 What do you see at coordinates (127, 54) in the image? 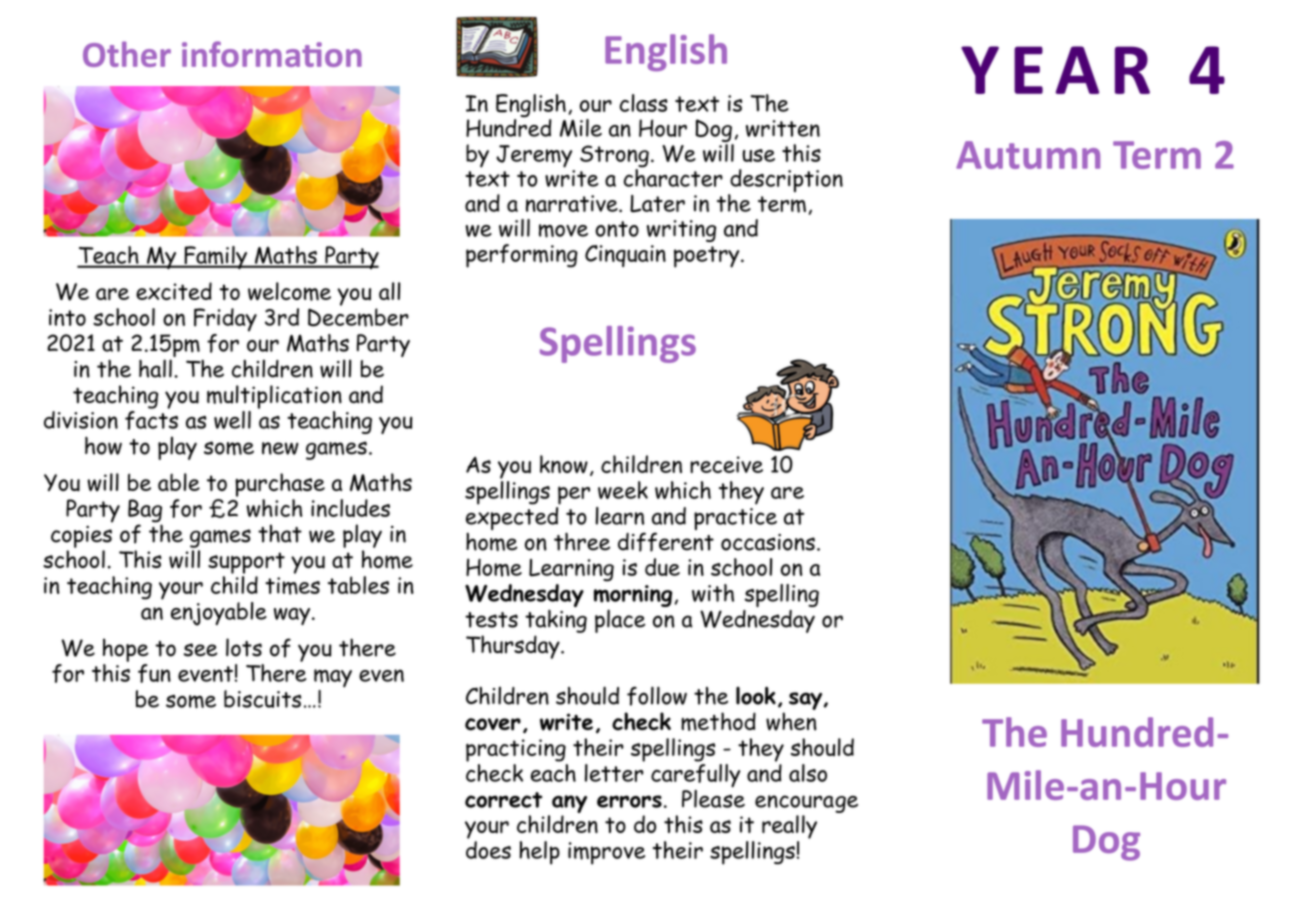
I see `Other` at bounding box center [127, 54].
